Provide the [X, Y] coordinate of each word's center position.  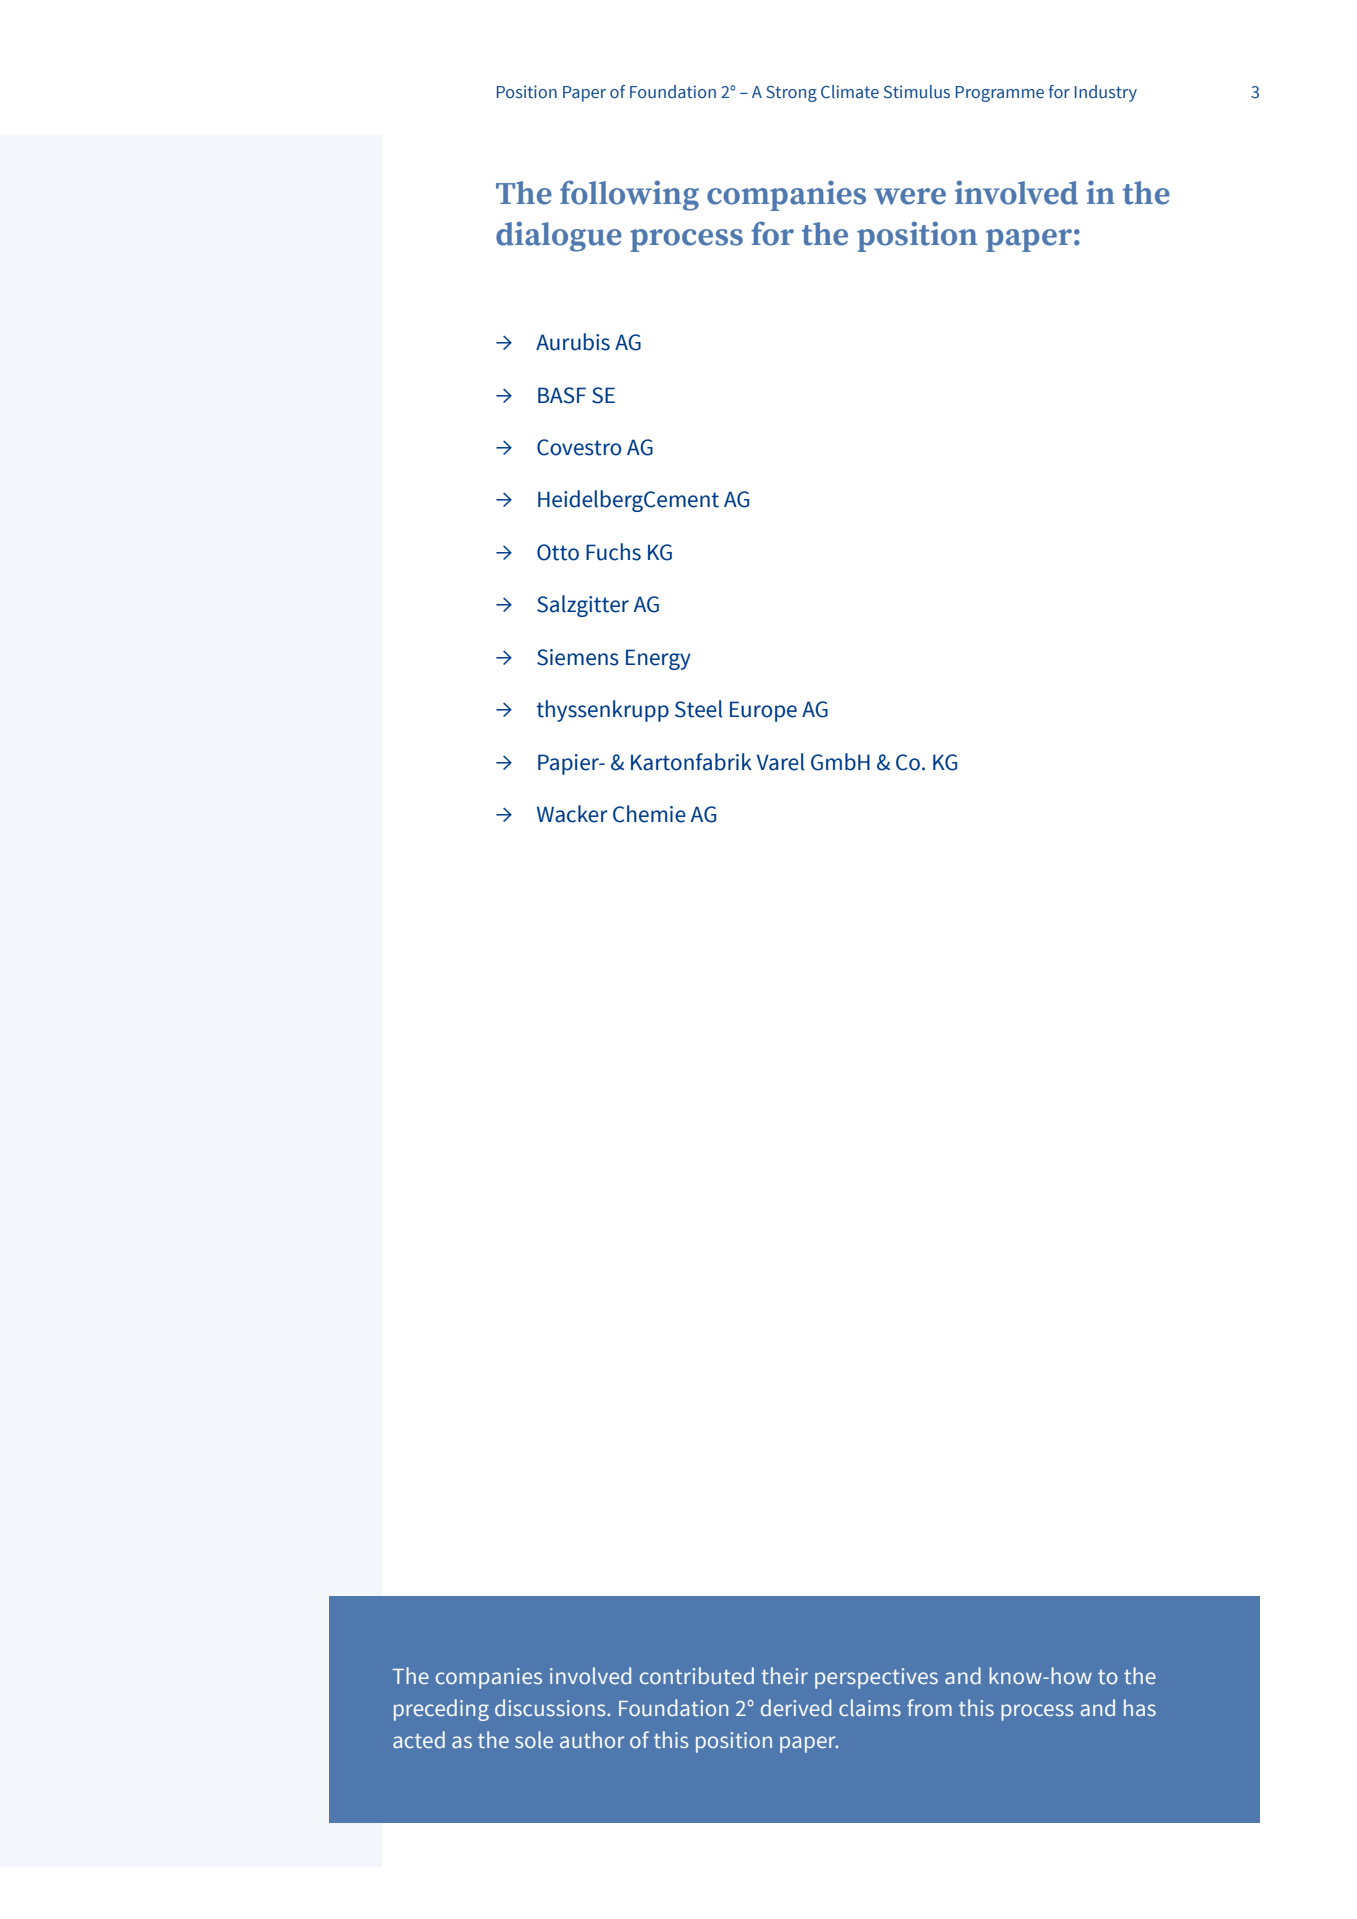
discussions [551, 1707]
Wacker [572, 814]
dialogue [559, 236]
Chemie [649, 814]
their [784, 1675]
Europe [763, 711]
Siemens [578, 657]
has [1140, 1707]
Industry [1106, 93]
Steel [699, 709]
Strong [791, 94]
